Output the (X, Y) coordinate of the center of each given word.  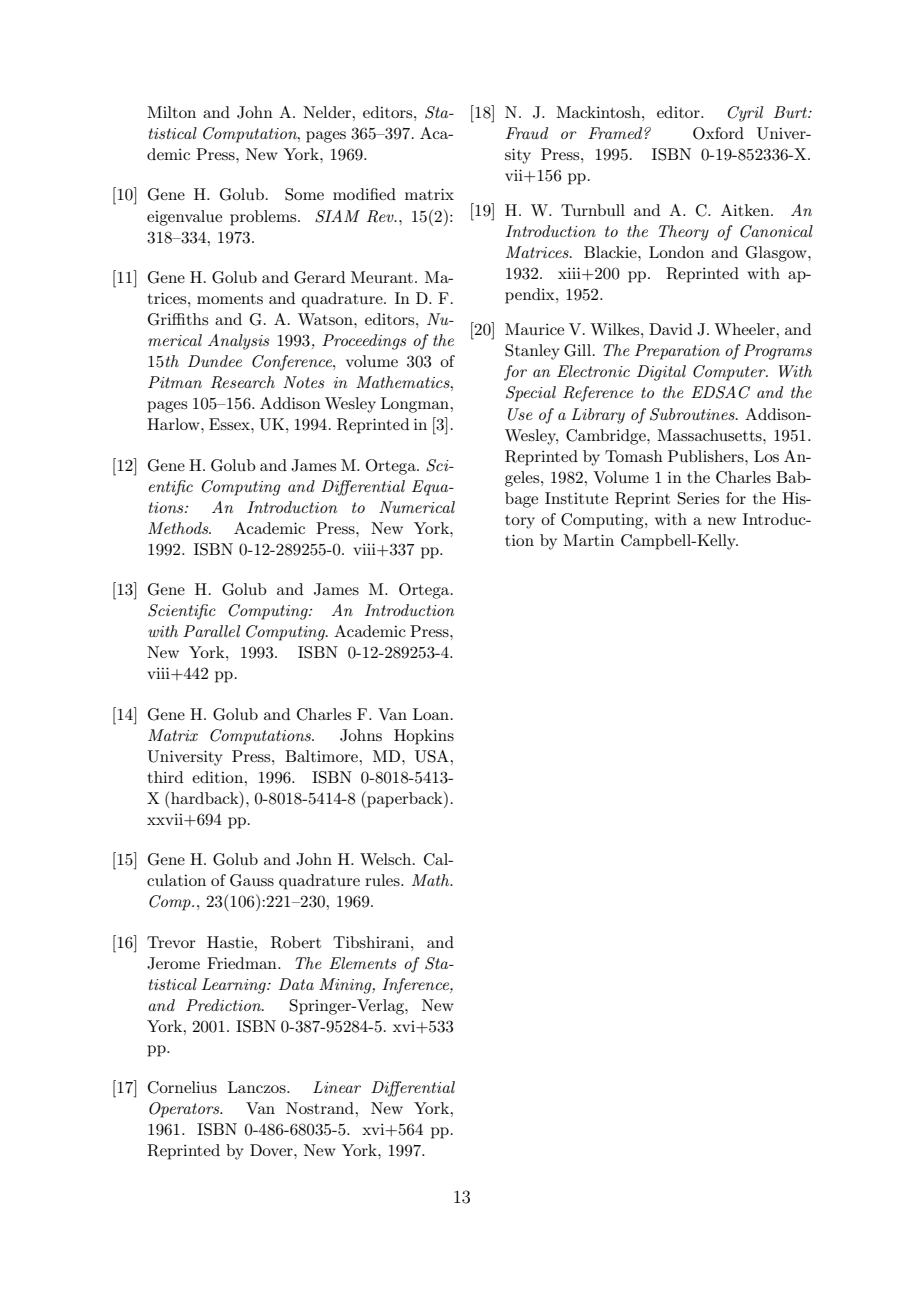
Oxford (718, 133)
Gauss (252, 880)
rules (383, 880)
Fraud (527, 133)
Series (698, 498)
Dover (272, 1150)
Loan (432, 714)
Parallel (211, 631)
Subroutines (693, 414)
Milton (171, 112)
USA (433, 756)
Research (243, 382)
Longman (416, 405)
